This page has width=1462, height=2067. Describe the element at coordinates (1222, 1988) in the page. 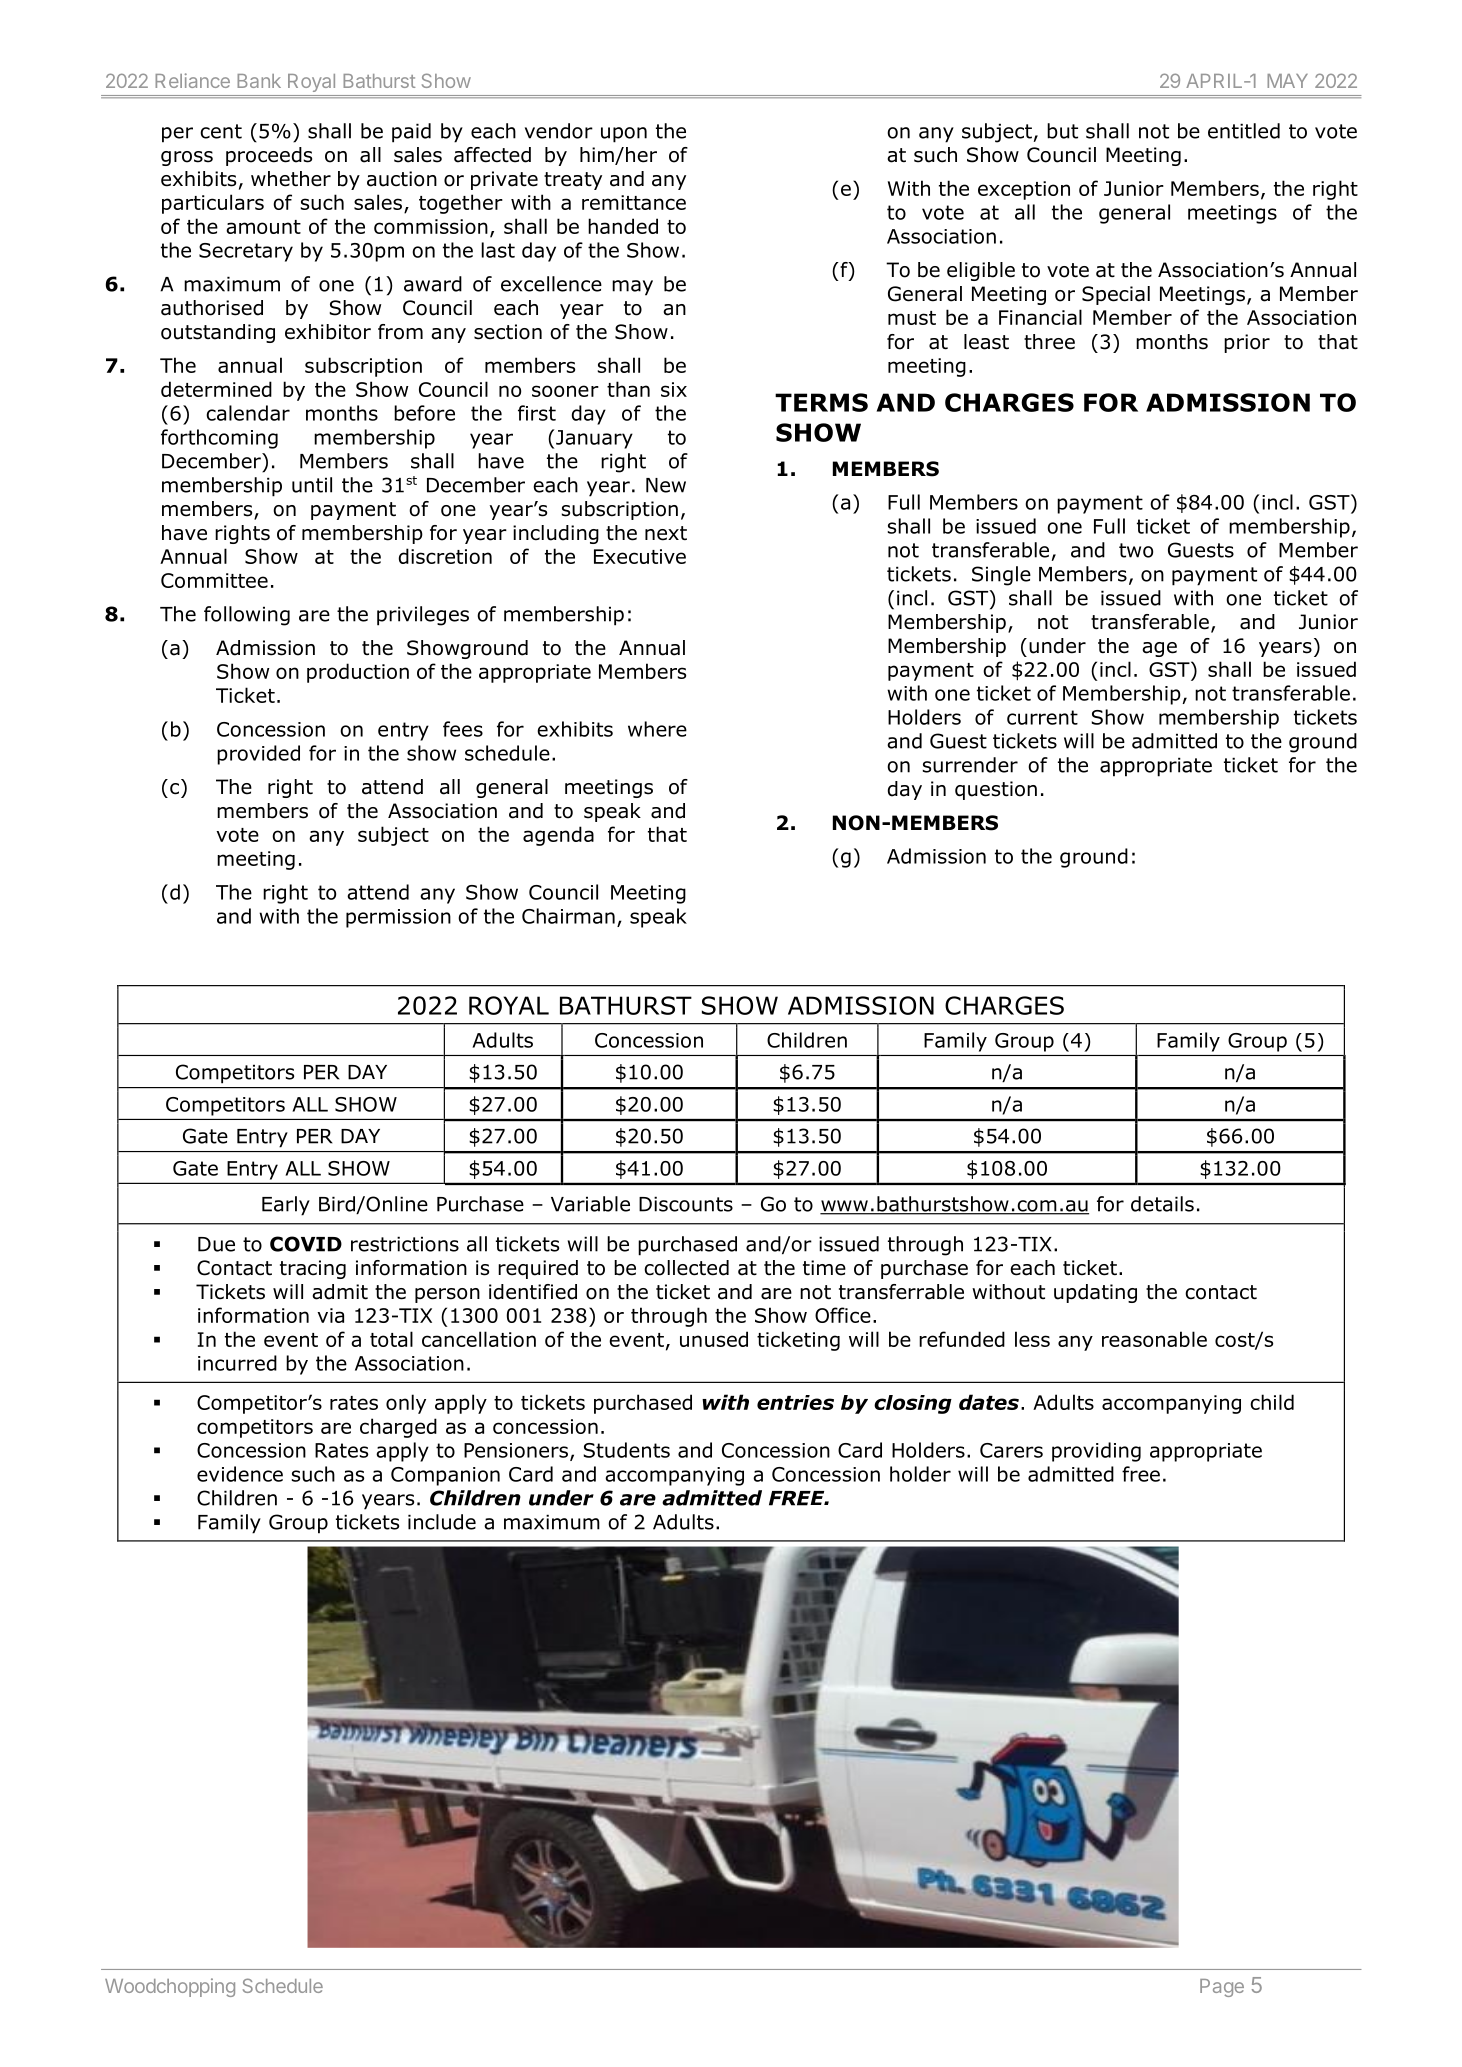

I see `Page` at that location.
